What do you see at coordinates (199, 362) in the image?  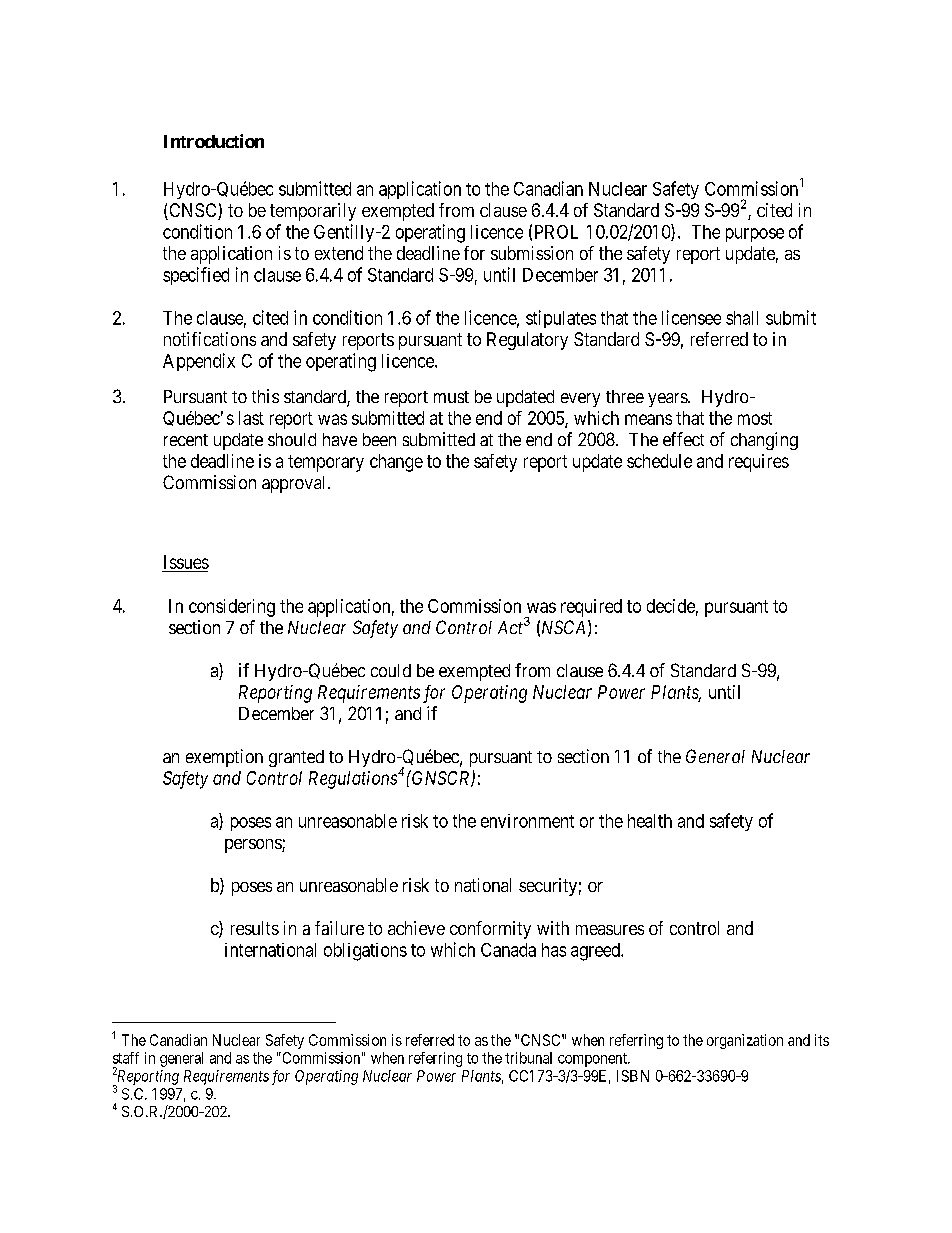 I see `Appendix` at bounding box center [199, 362].
